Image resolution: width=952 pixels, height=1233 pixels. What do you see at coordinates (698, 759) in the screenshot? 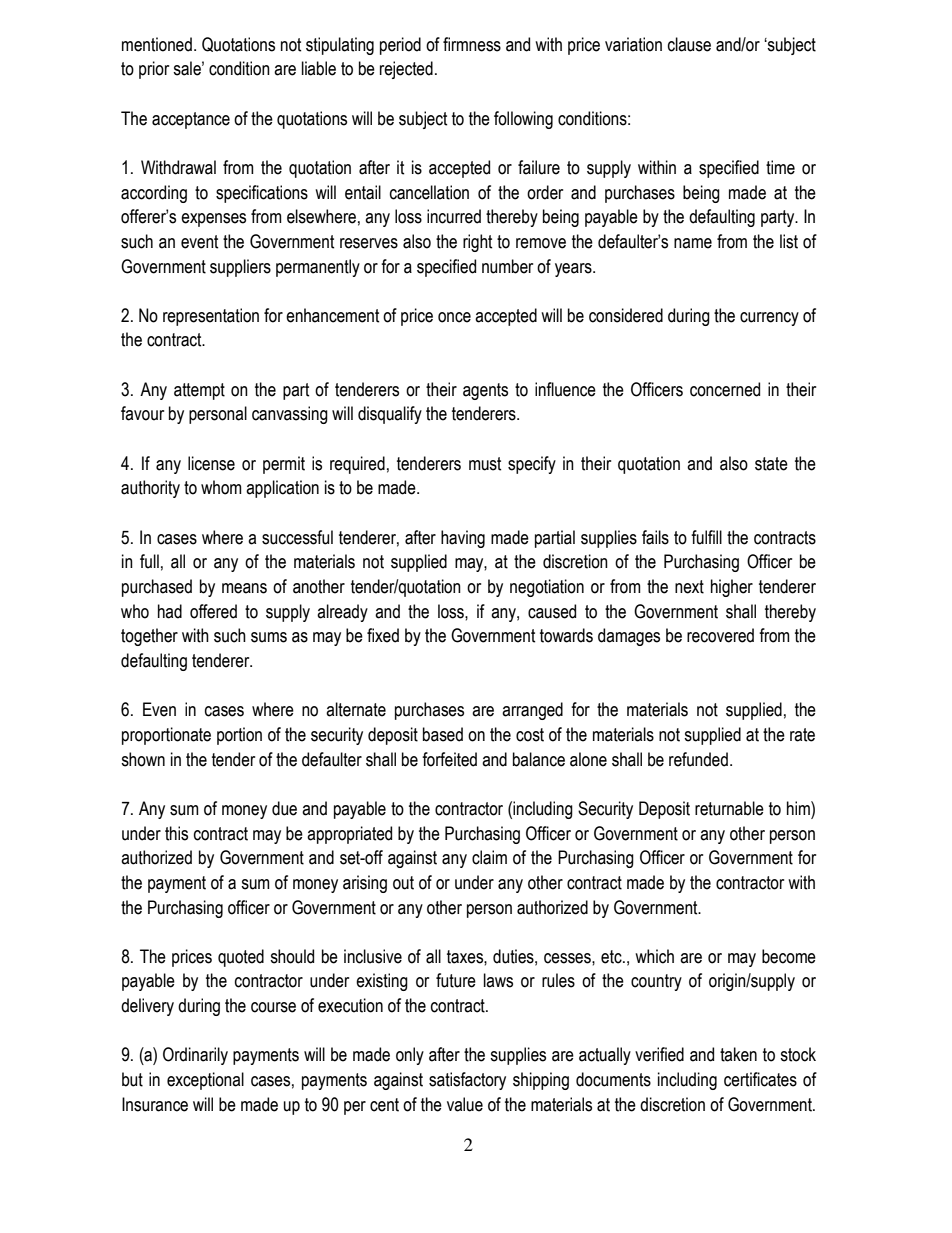
I see `refunded` at bounding box center [698, 759].
